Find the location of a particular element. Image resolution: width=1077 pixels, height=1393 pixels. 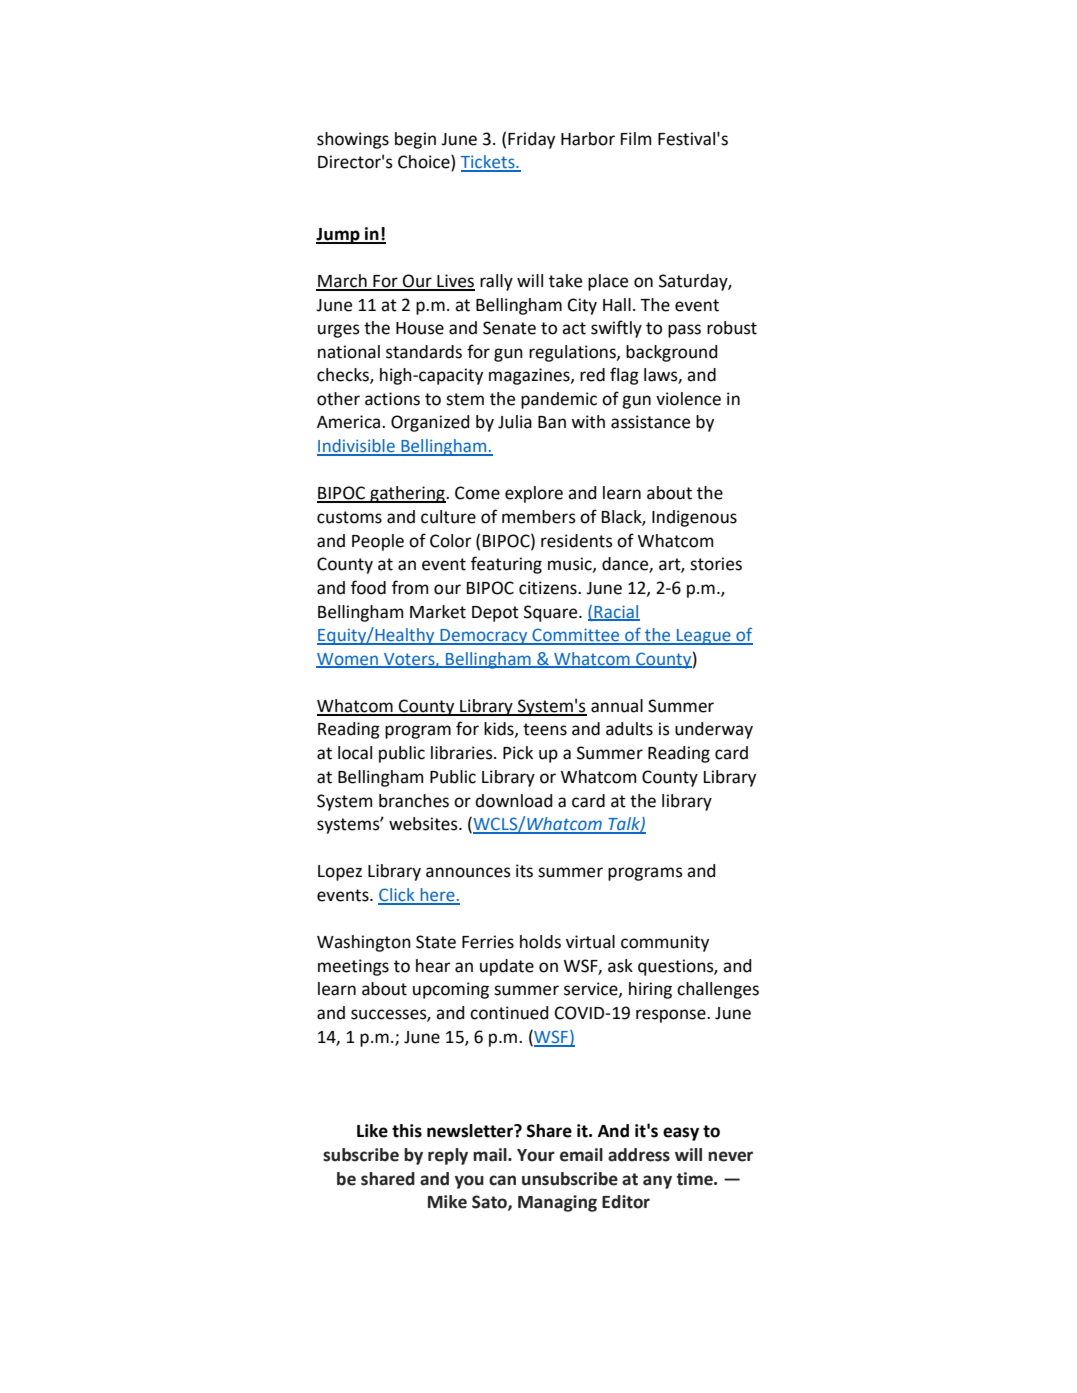

branches is located at coordinates (414, 801).
